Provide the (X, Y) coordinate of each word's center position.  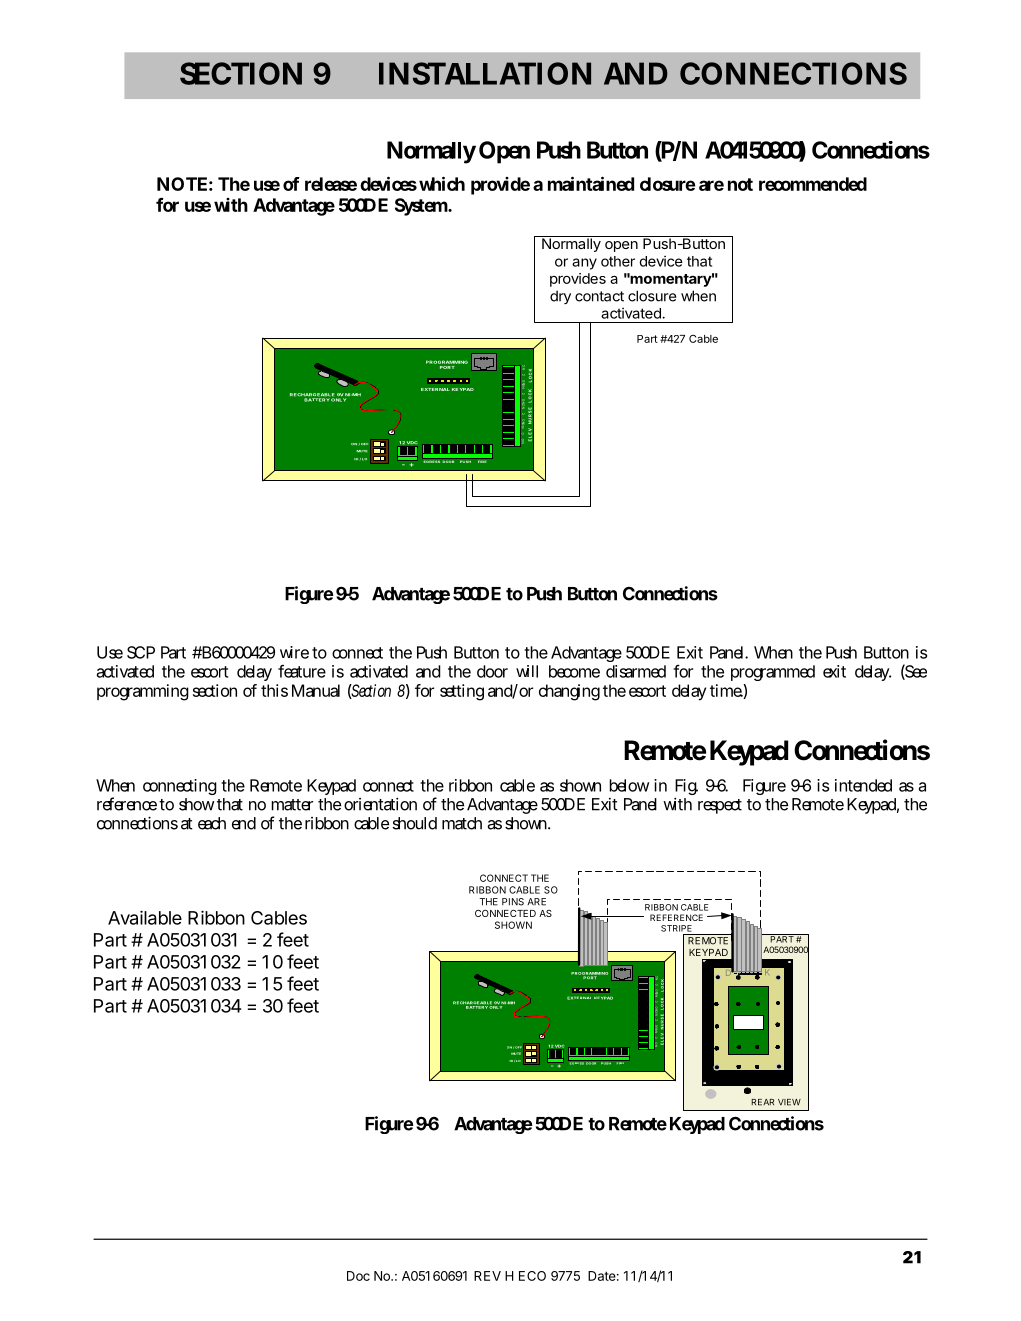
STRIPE (676, 928)
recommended (813, 184)
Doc (358, 1276)
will (527, 671)
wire (294, 652)
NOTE (182, 184)
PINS (513, 902)
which (442, 183)
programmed (773, 673)
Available (145, 917)
